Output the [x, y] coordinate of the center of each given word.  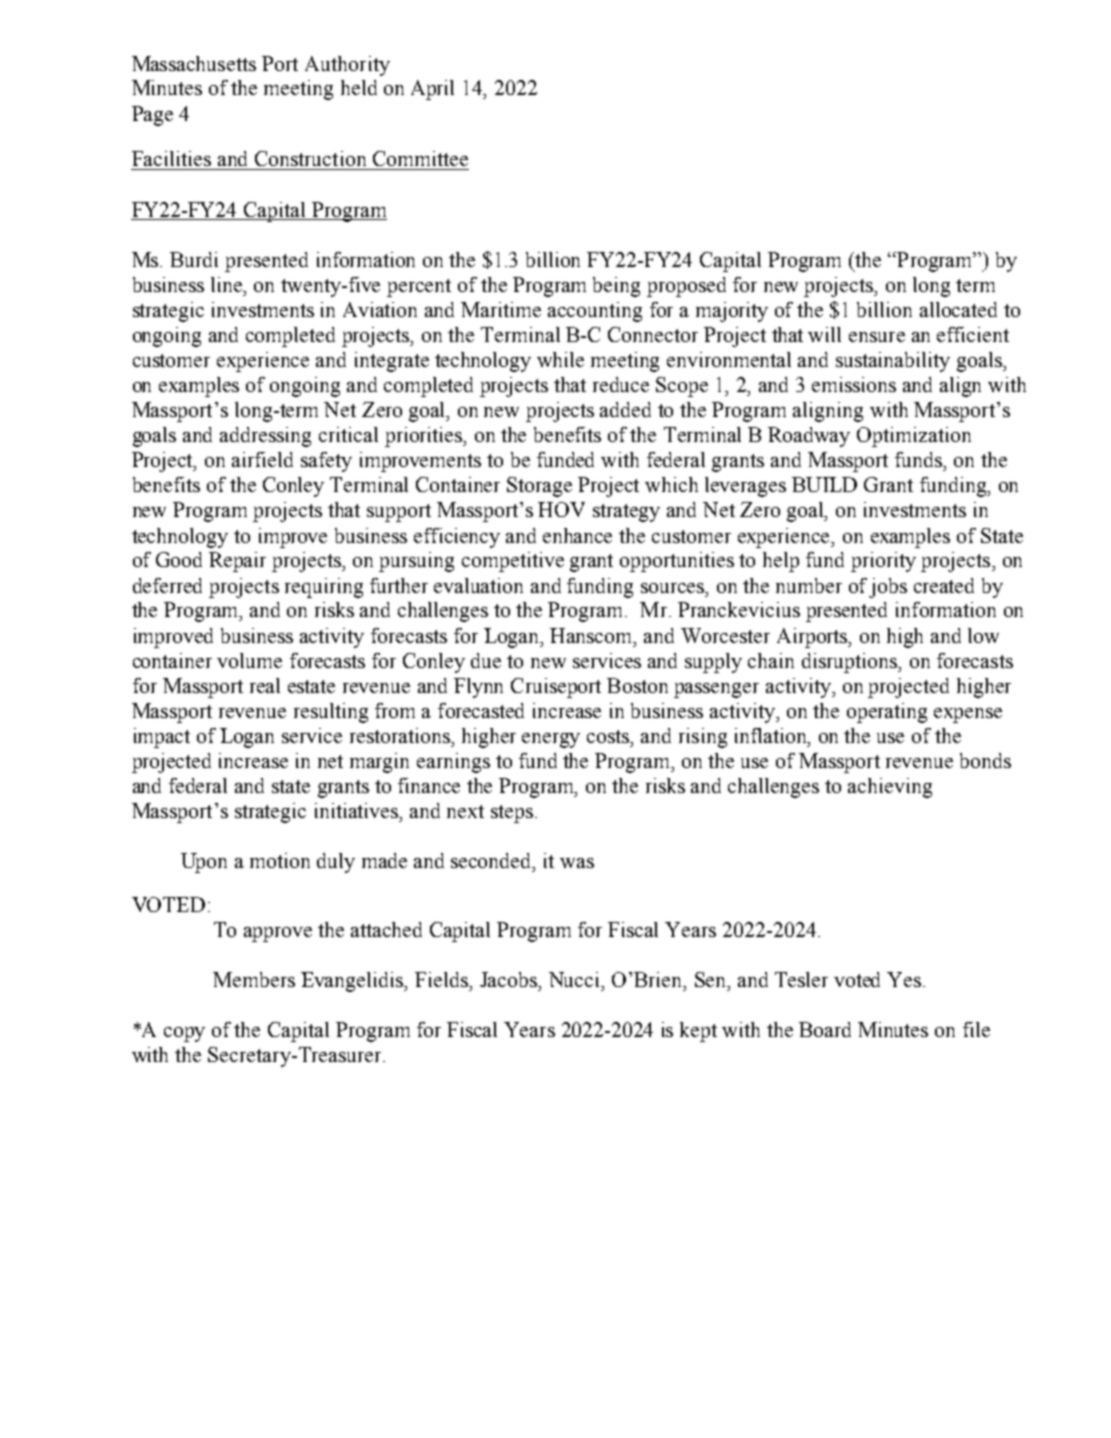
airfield [262, 459]
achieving [890, 788]
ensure [877, 337]
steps [512, 814]
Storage [539, 487]
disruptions [850, 663]
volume [249, 660]
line [228, 284]
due [486, 660]
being [616, 287]
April [432, 90]
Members [254, 979]
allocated [958, 309]
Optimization [914, 437]
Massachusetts [194, 63]
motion [280, 860]
